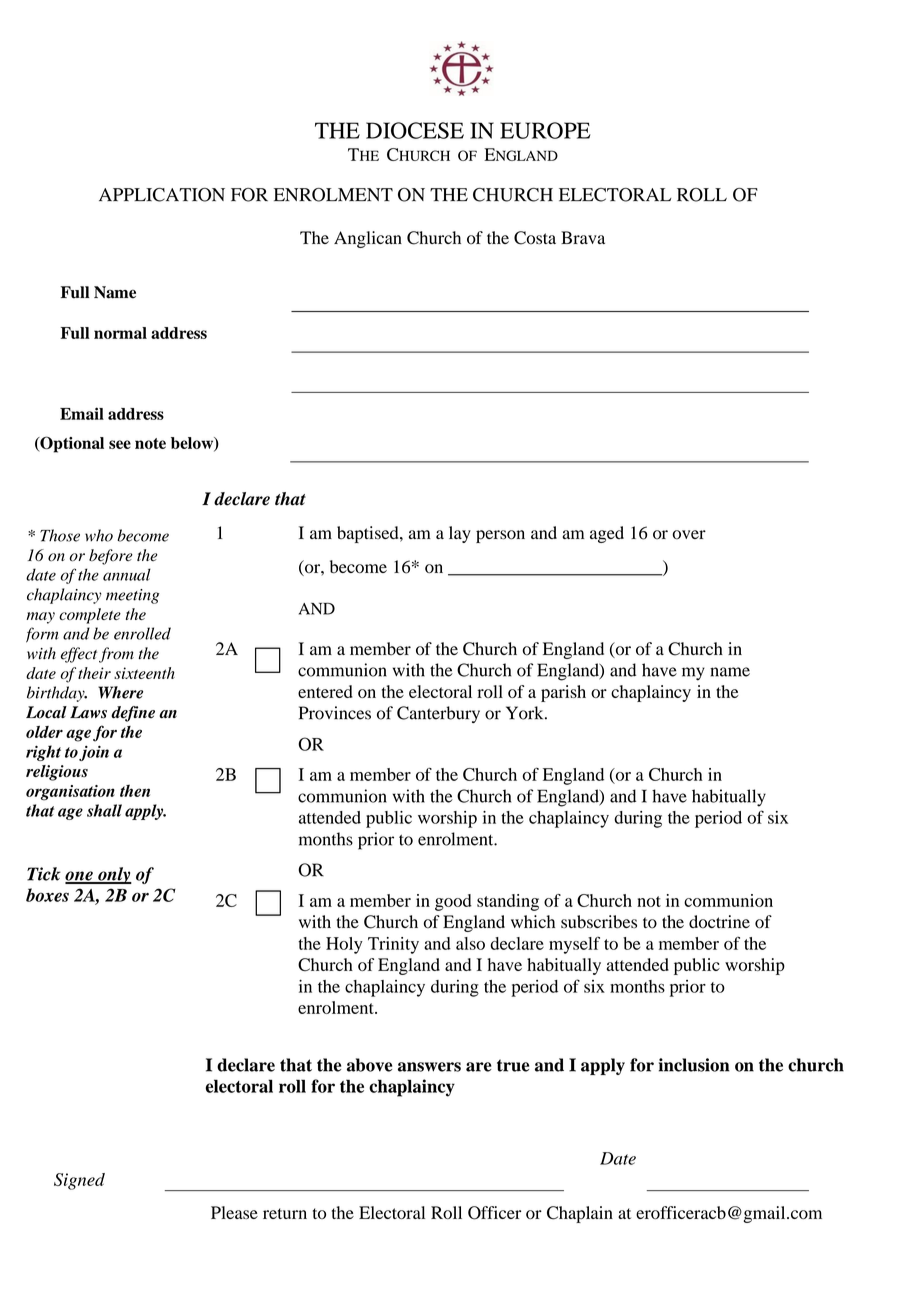  Describe the element at coordinates (79, 1181) in the screenshot. I see `Signed` at that location.
